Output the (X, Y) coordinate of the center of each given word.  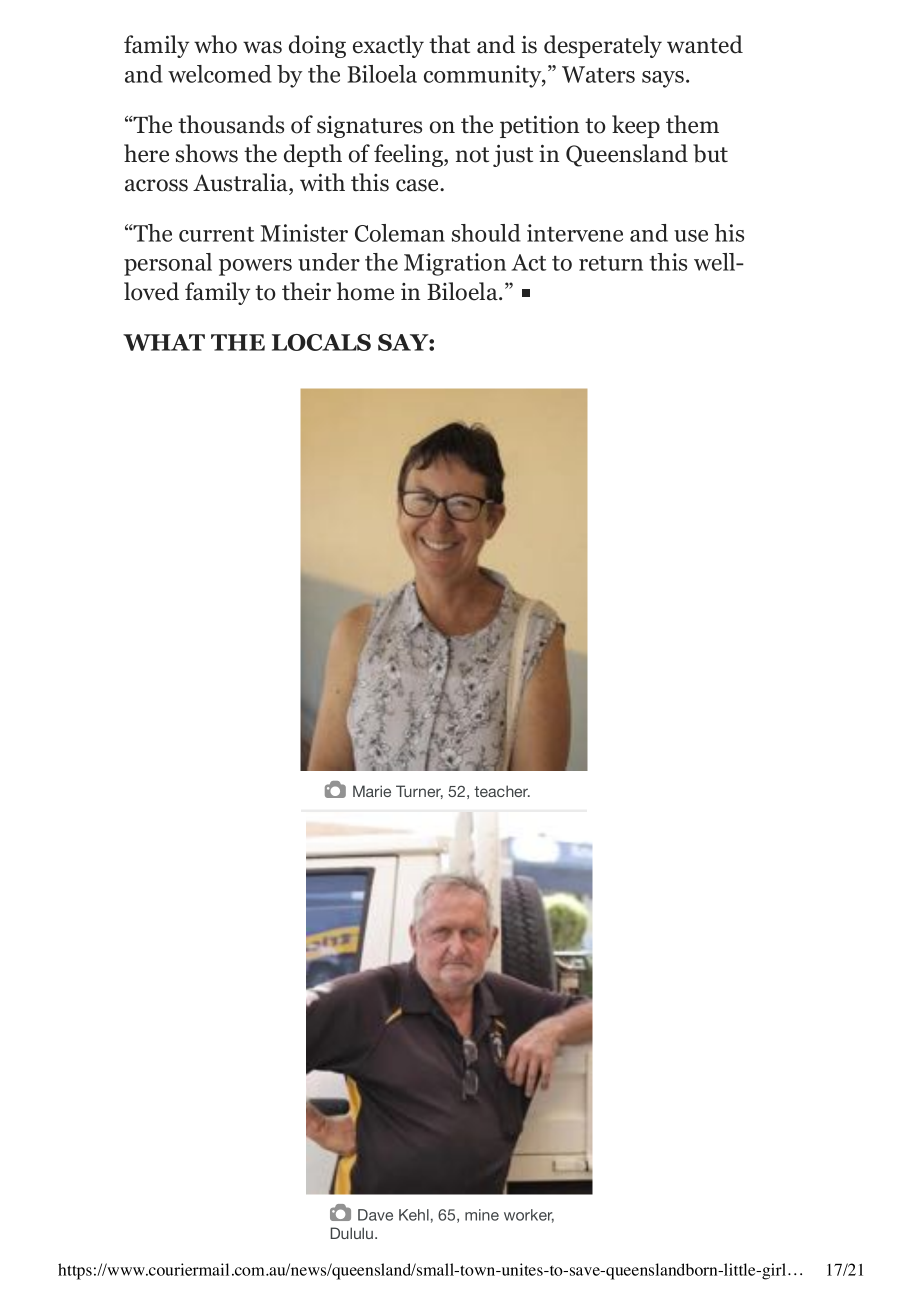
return (611, 263)
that (449, 44)
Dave (375, 1215)
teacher (502, 791)
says (664, 79)
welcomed (220, 74)
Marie (372, 791)
